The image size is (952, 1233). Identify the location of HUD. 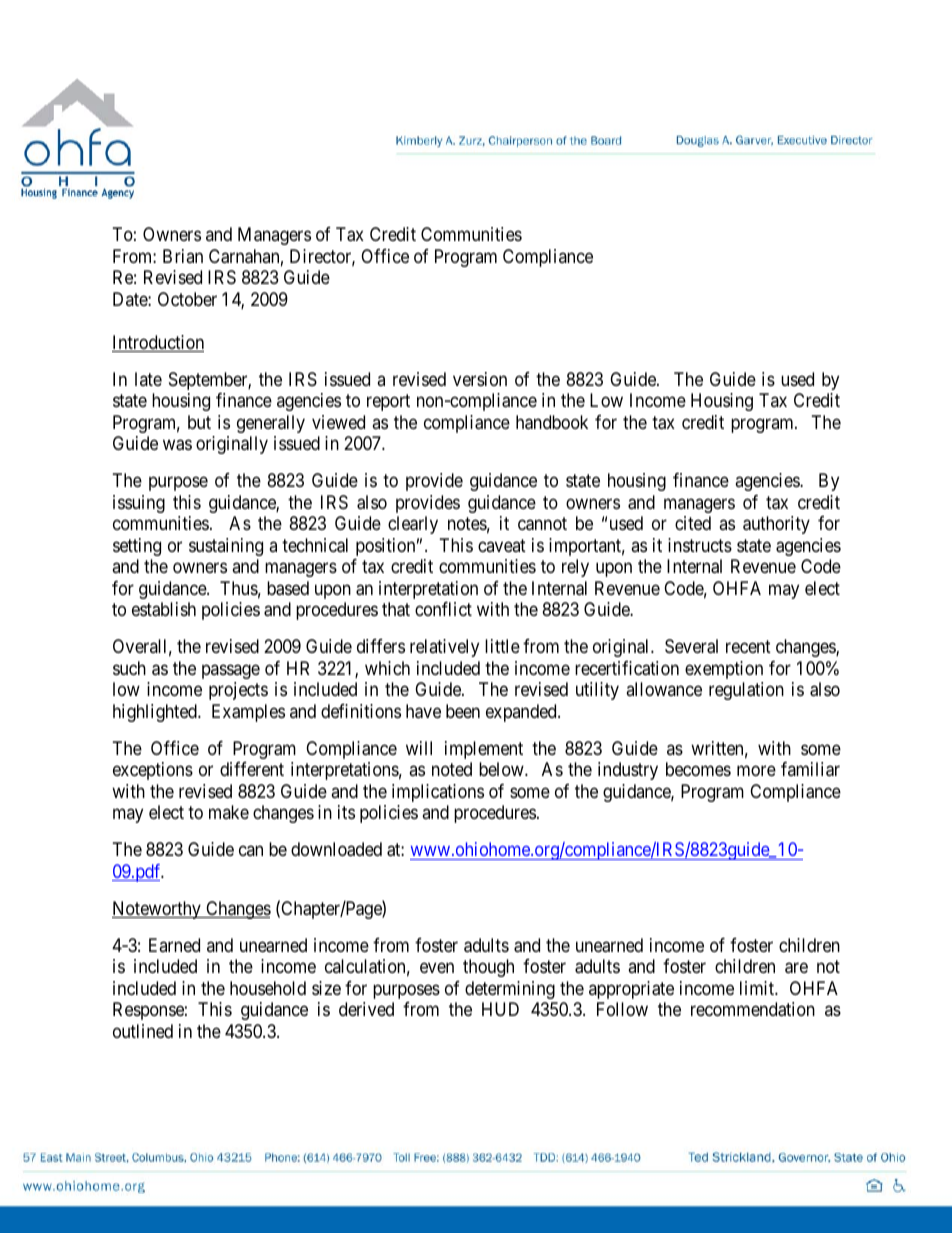
(500, 1009).
